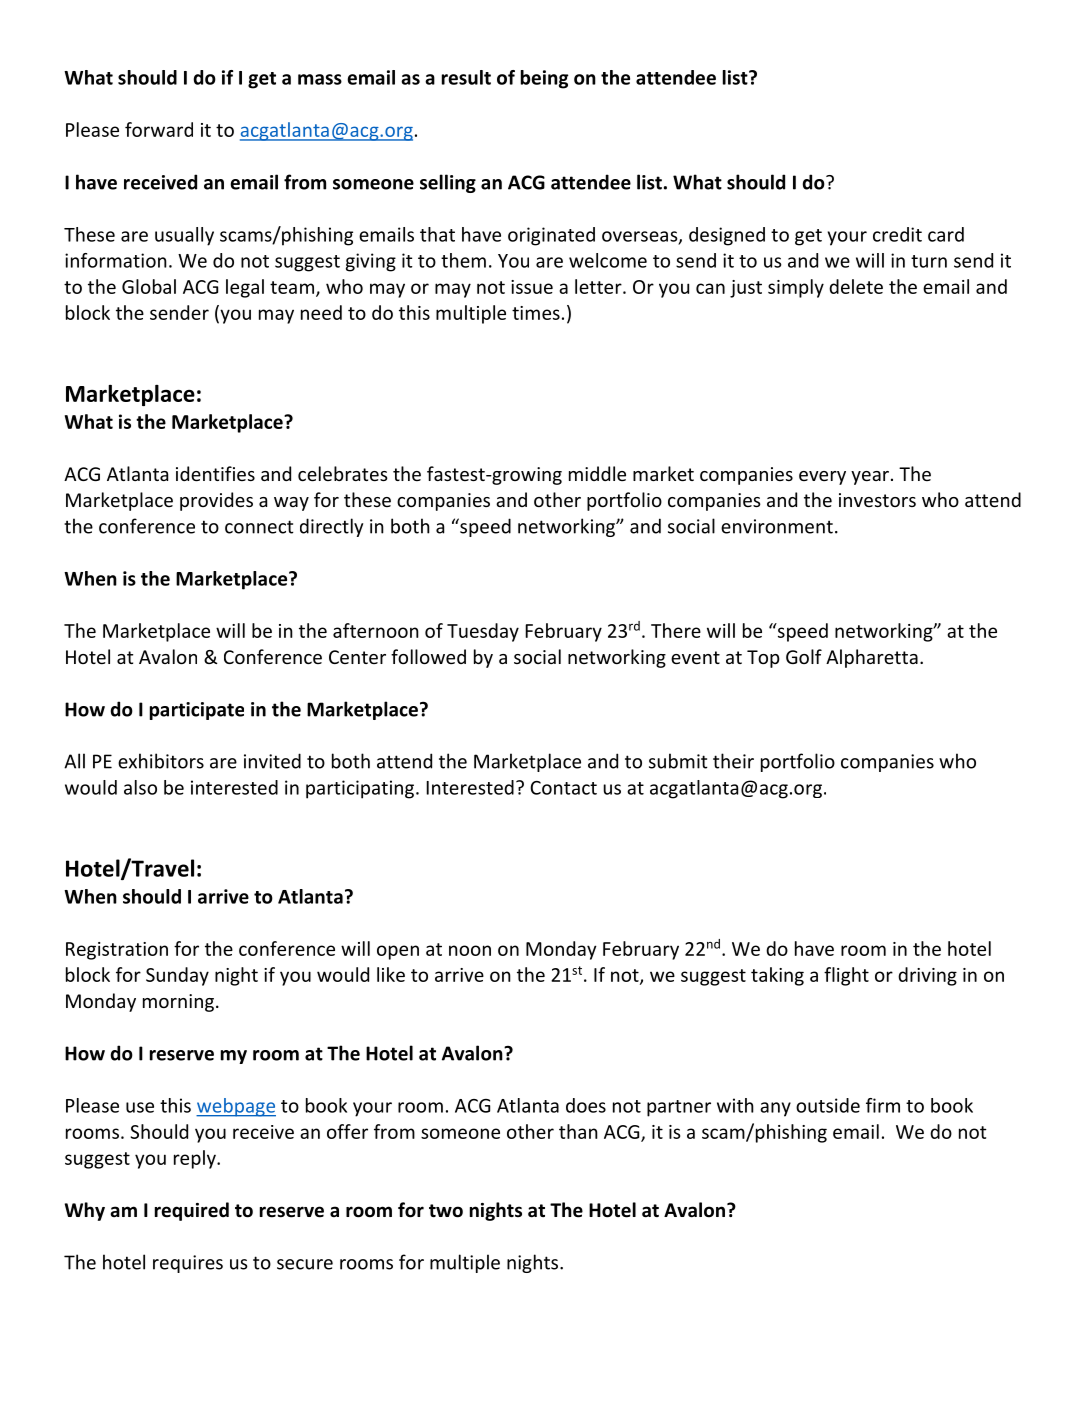  Describe the element at coordinates (828, 1105) in the screenshot. I see `outside` at that location.
